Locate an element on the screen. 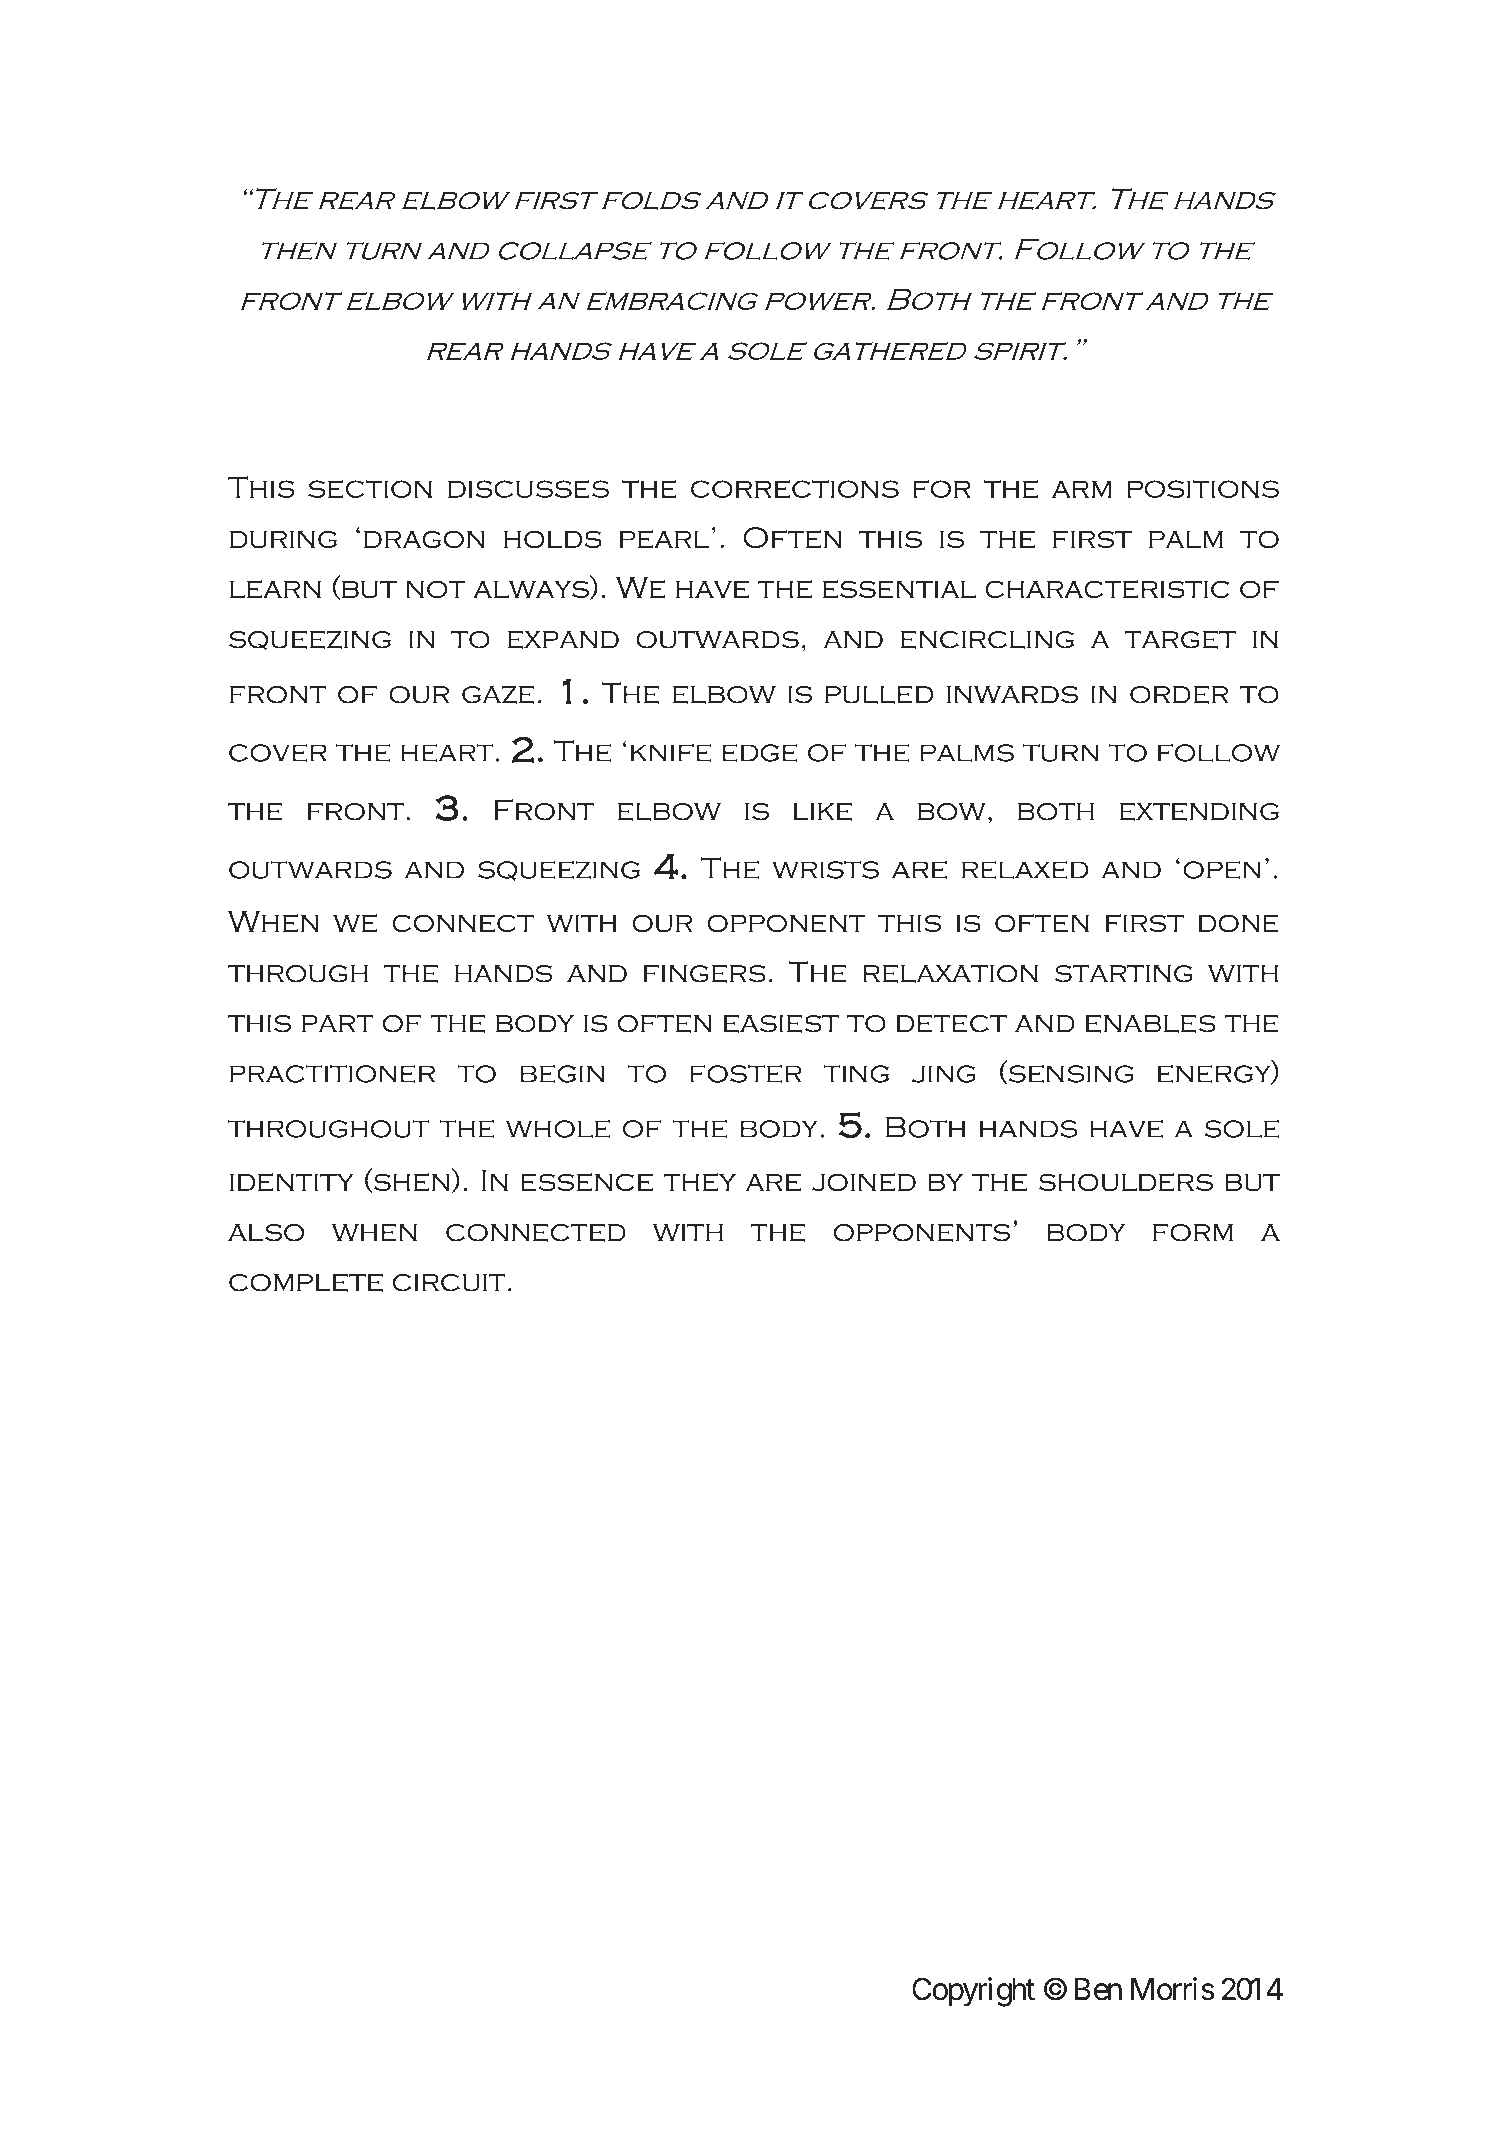 The height and width of the screenshot is (2132, 1508). section is located at coordinates (370, 489).
